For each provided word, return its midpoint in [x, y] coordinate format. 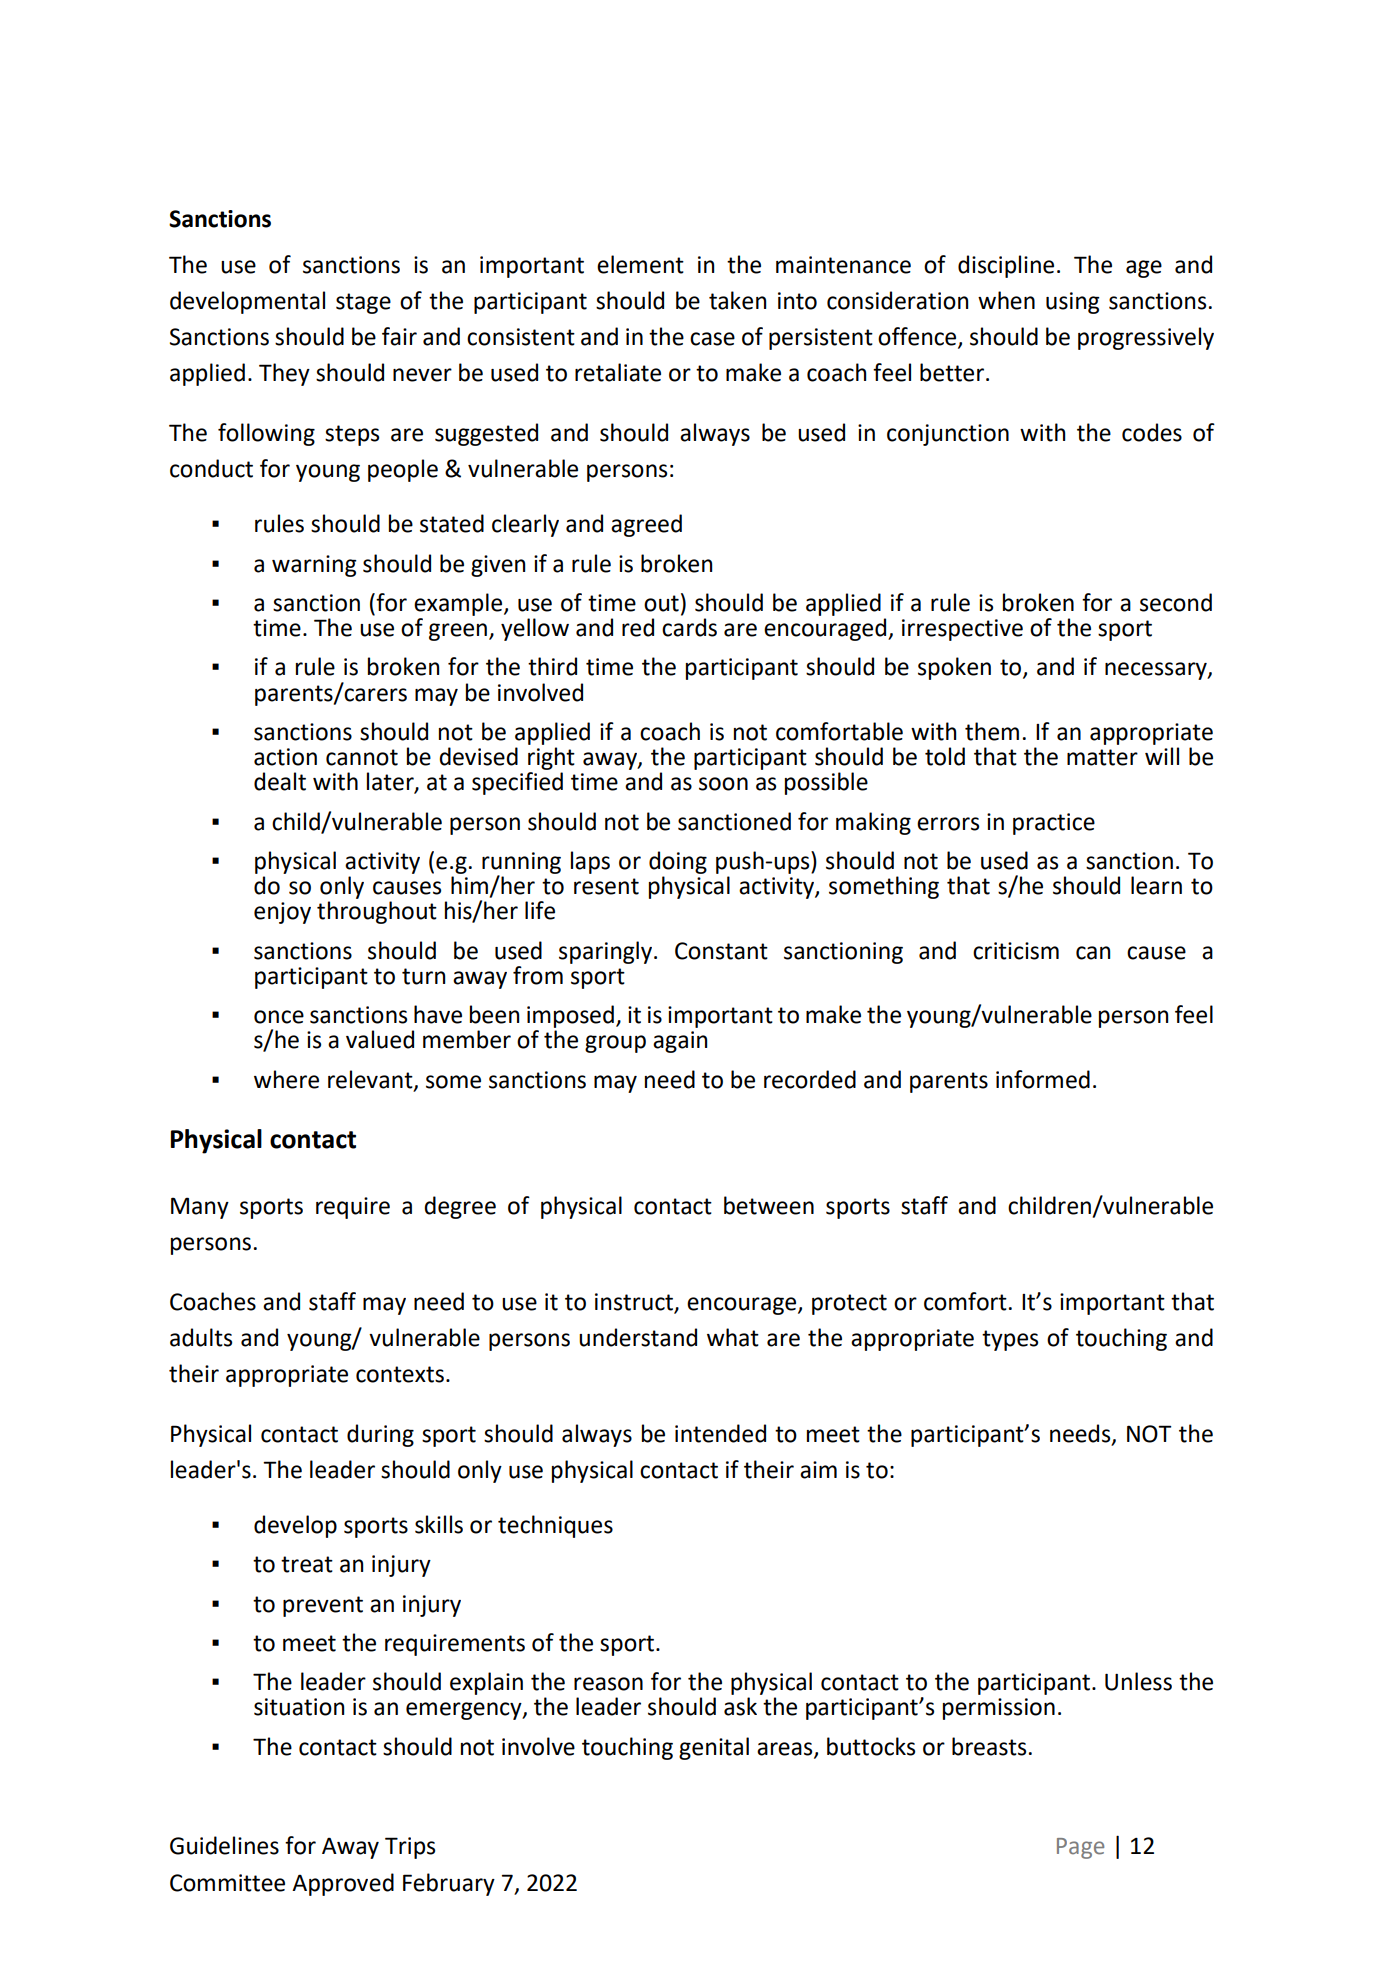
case [712, 339]
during [380, 1435]
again [680, 1042]
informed [1043, 1079]
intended [720, 1433]
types [1010, 1340]
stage [363, 303]
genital [714, 1748]
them [992, 731]
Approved [343, 1884]
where [286, 1079]
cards [689, 627]
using [1073, 303]
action [285, 757]
